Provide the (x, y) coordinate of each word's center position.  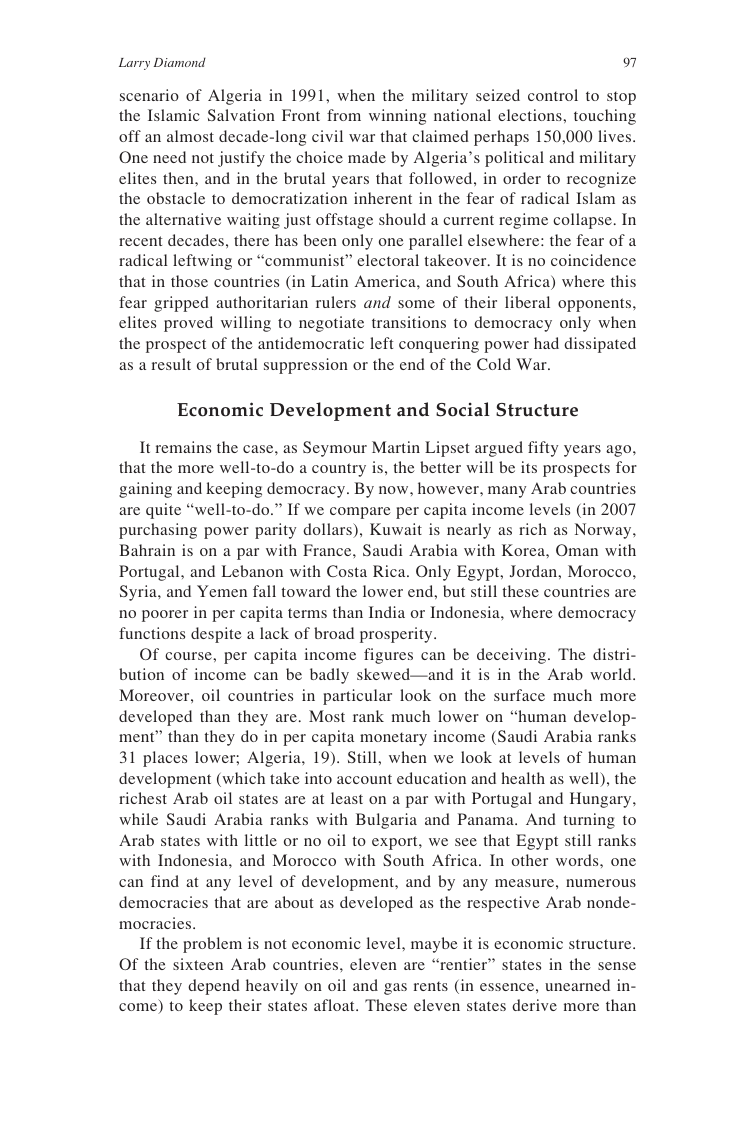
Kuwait (396, 529)
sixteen (198, 964)
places (165, 759)
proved (188, 324)
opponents (596, 305)
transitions (409, 322)
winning (397, 117)
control (553, 95)
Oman (577, 550)
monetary (393, 739)
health (523, 778)
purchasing (158, 531)
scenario (149, 95)
